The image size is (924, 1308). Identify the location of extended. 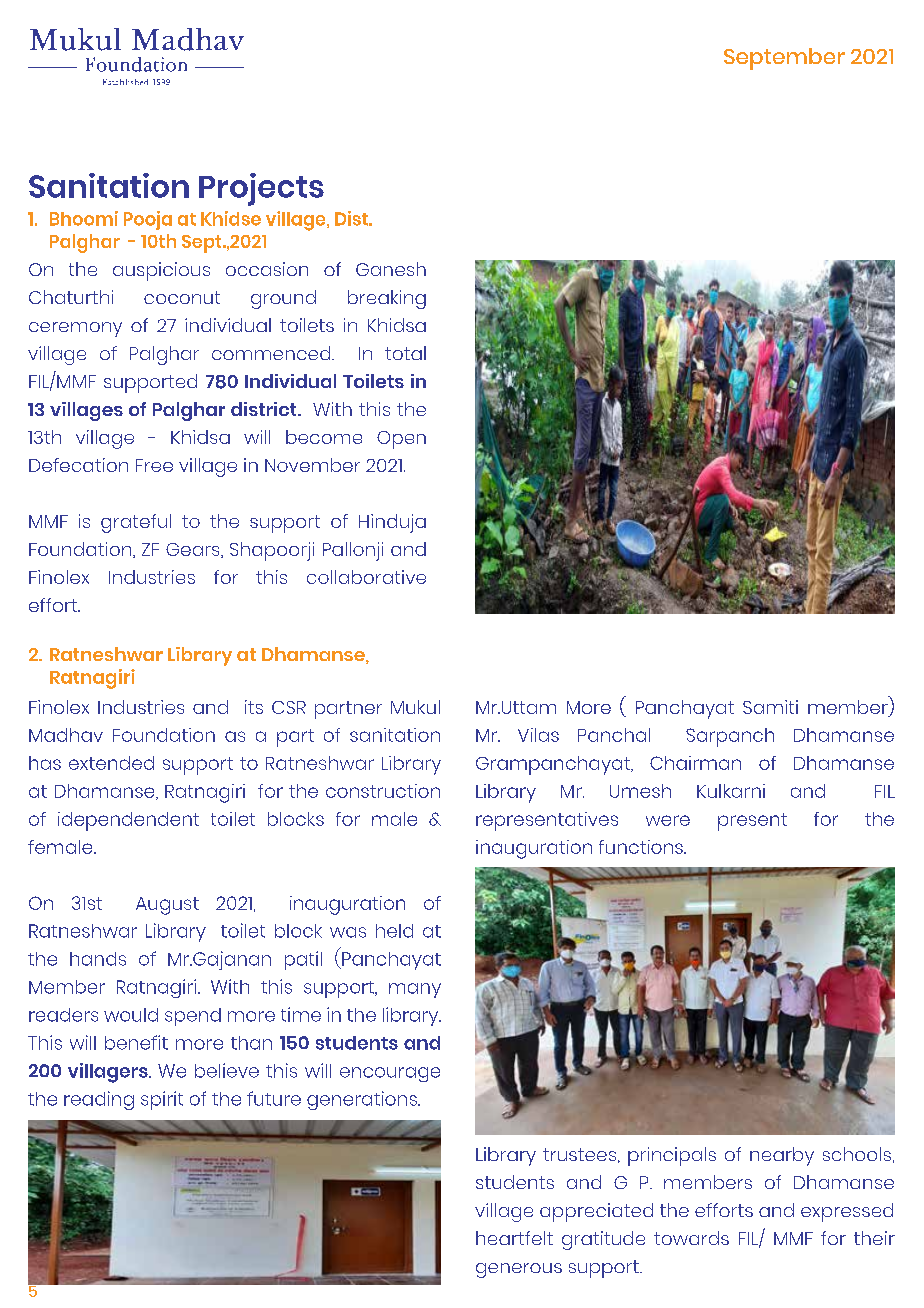
(111, 763).
